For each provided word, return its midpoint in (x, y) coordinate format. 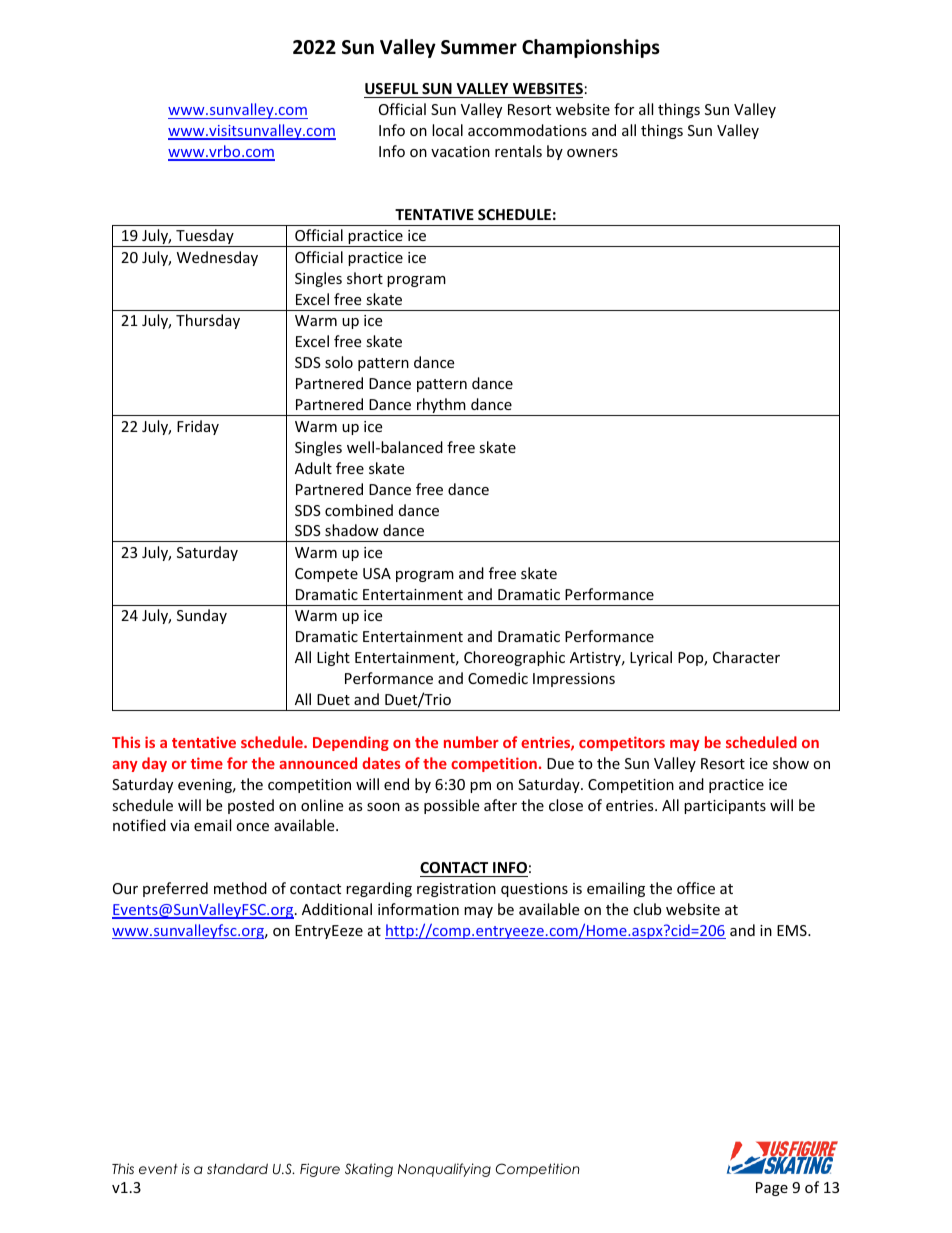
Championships (591, 48)
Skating (369, 1170)
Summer (479, 47)
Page (772, 1189)
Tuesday (205, 238)
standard (237, 1168)
